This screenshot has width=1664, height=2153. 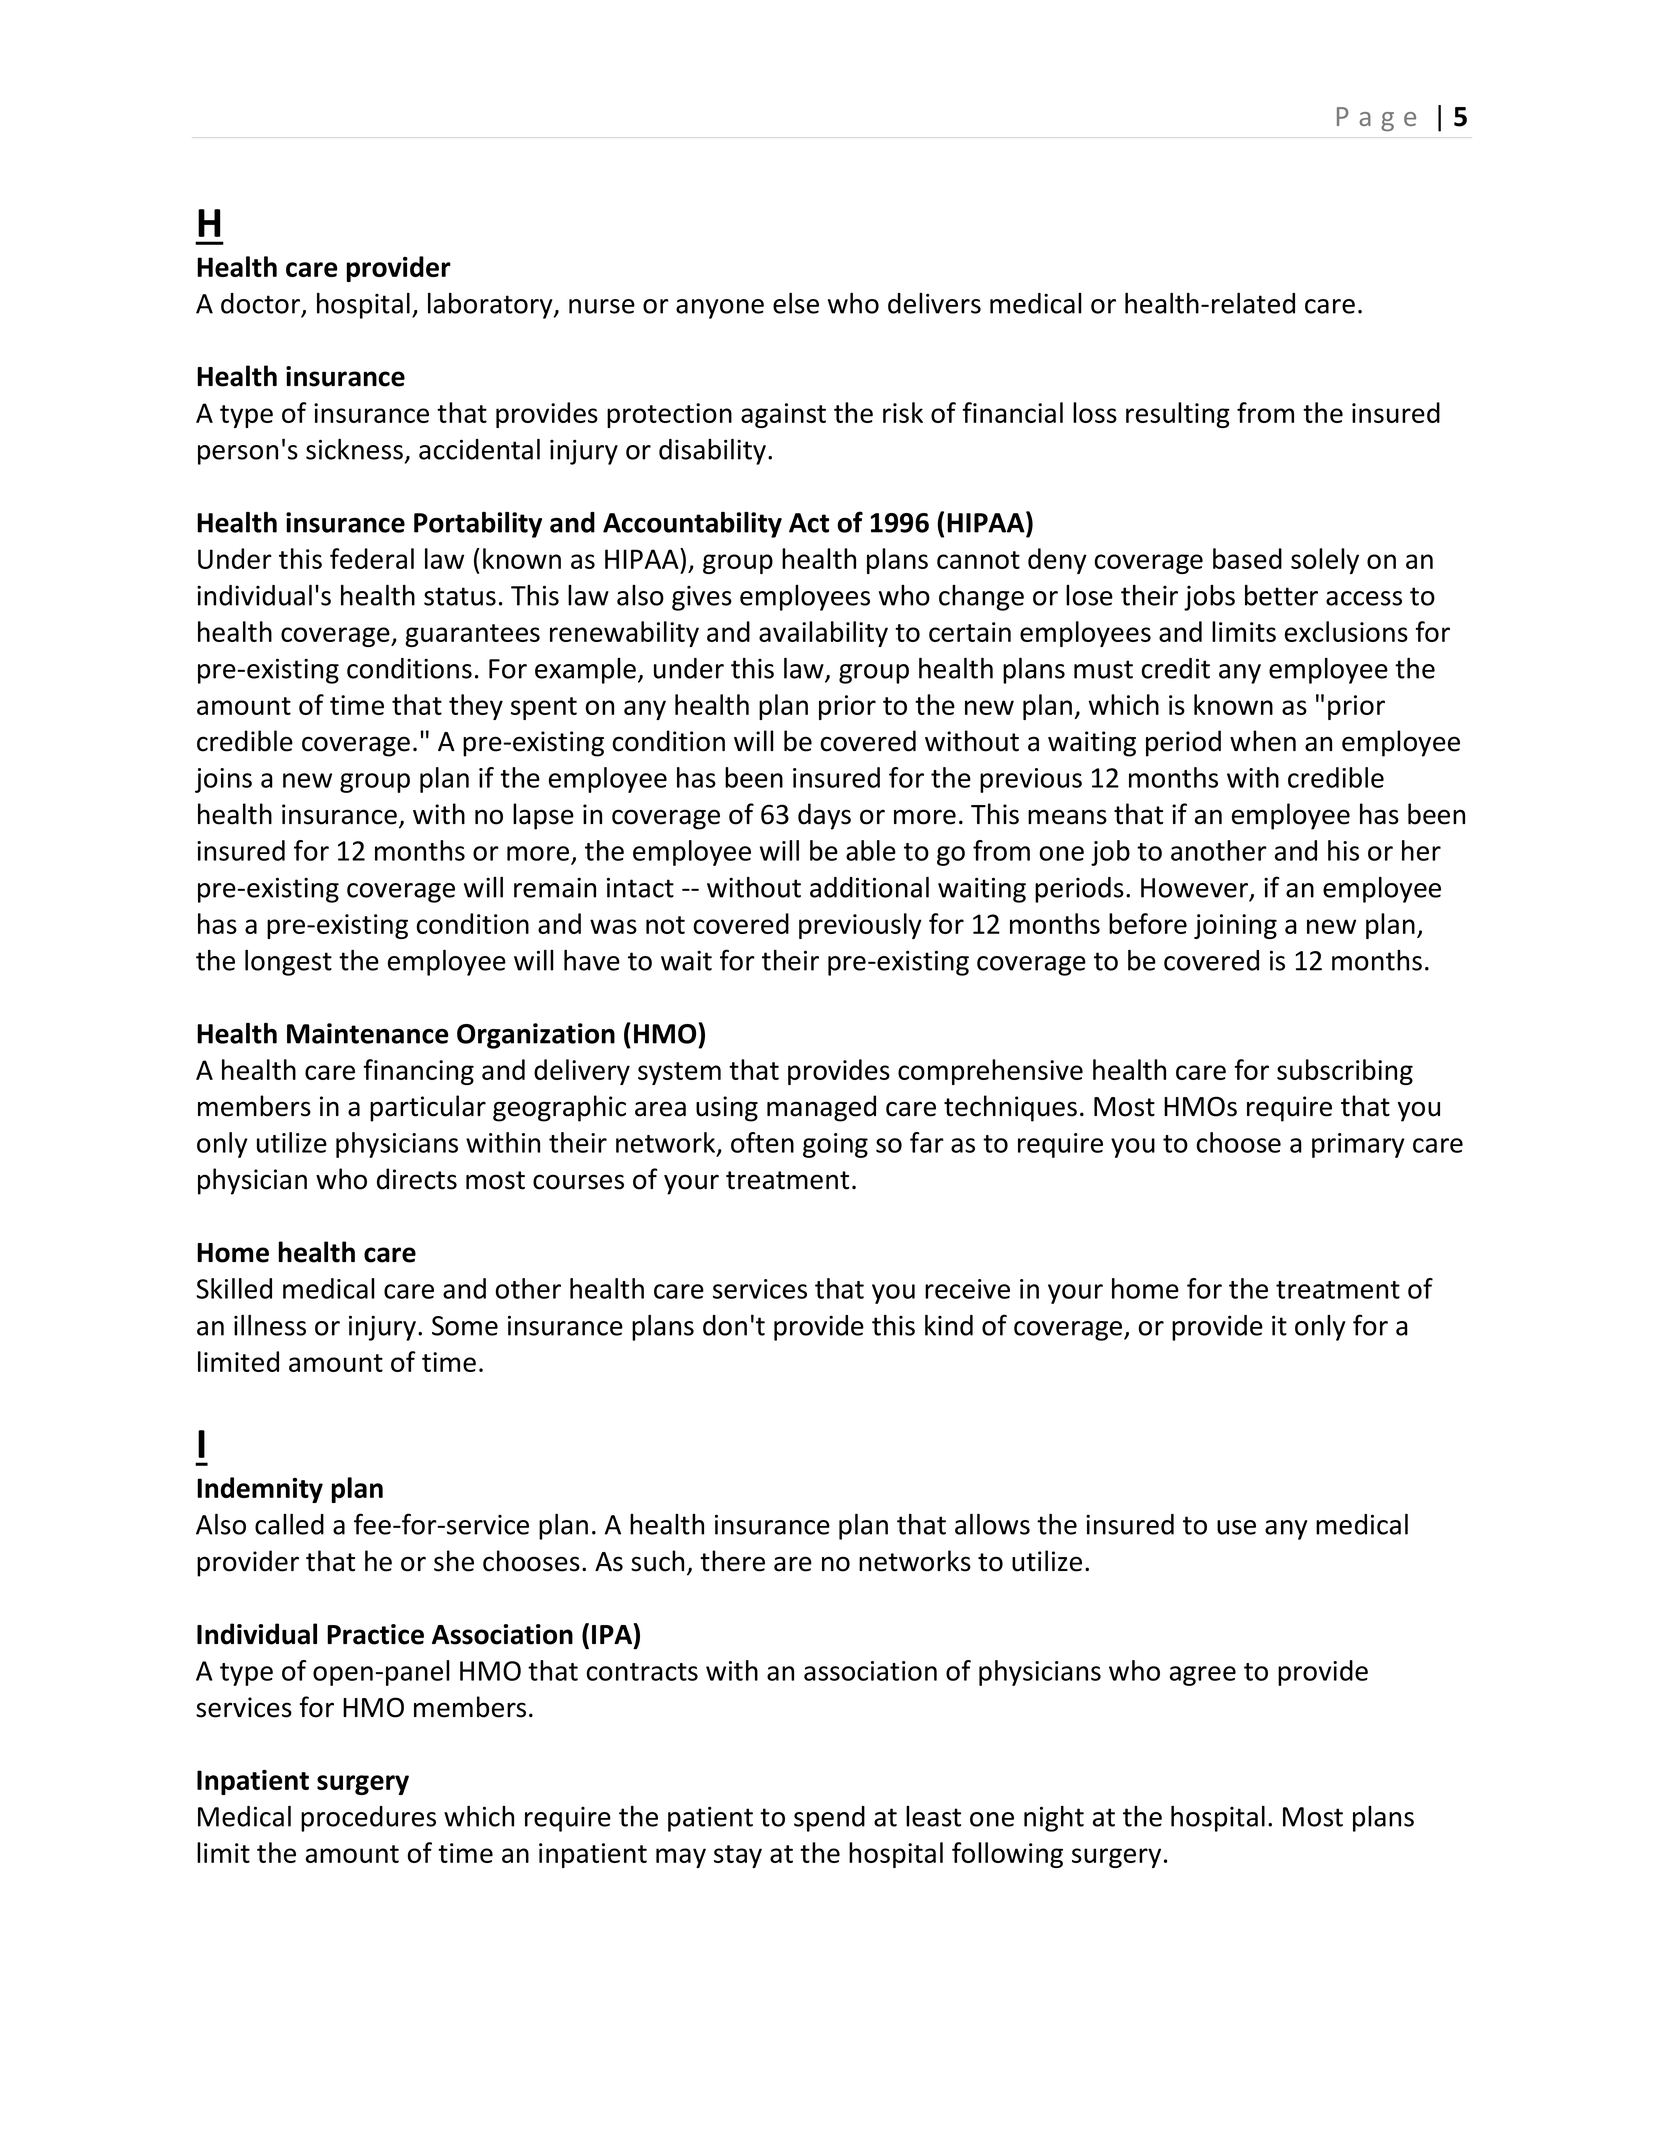 I want to click on joining, so click(x=1235, y=926).
